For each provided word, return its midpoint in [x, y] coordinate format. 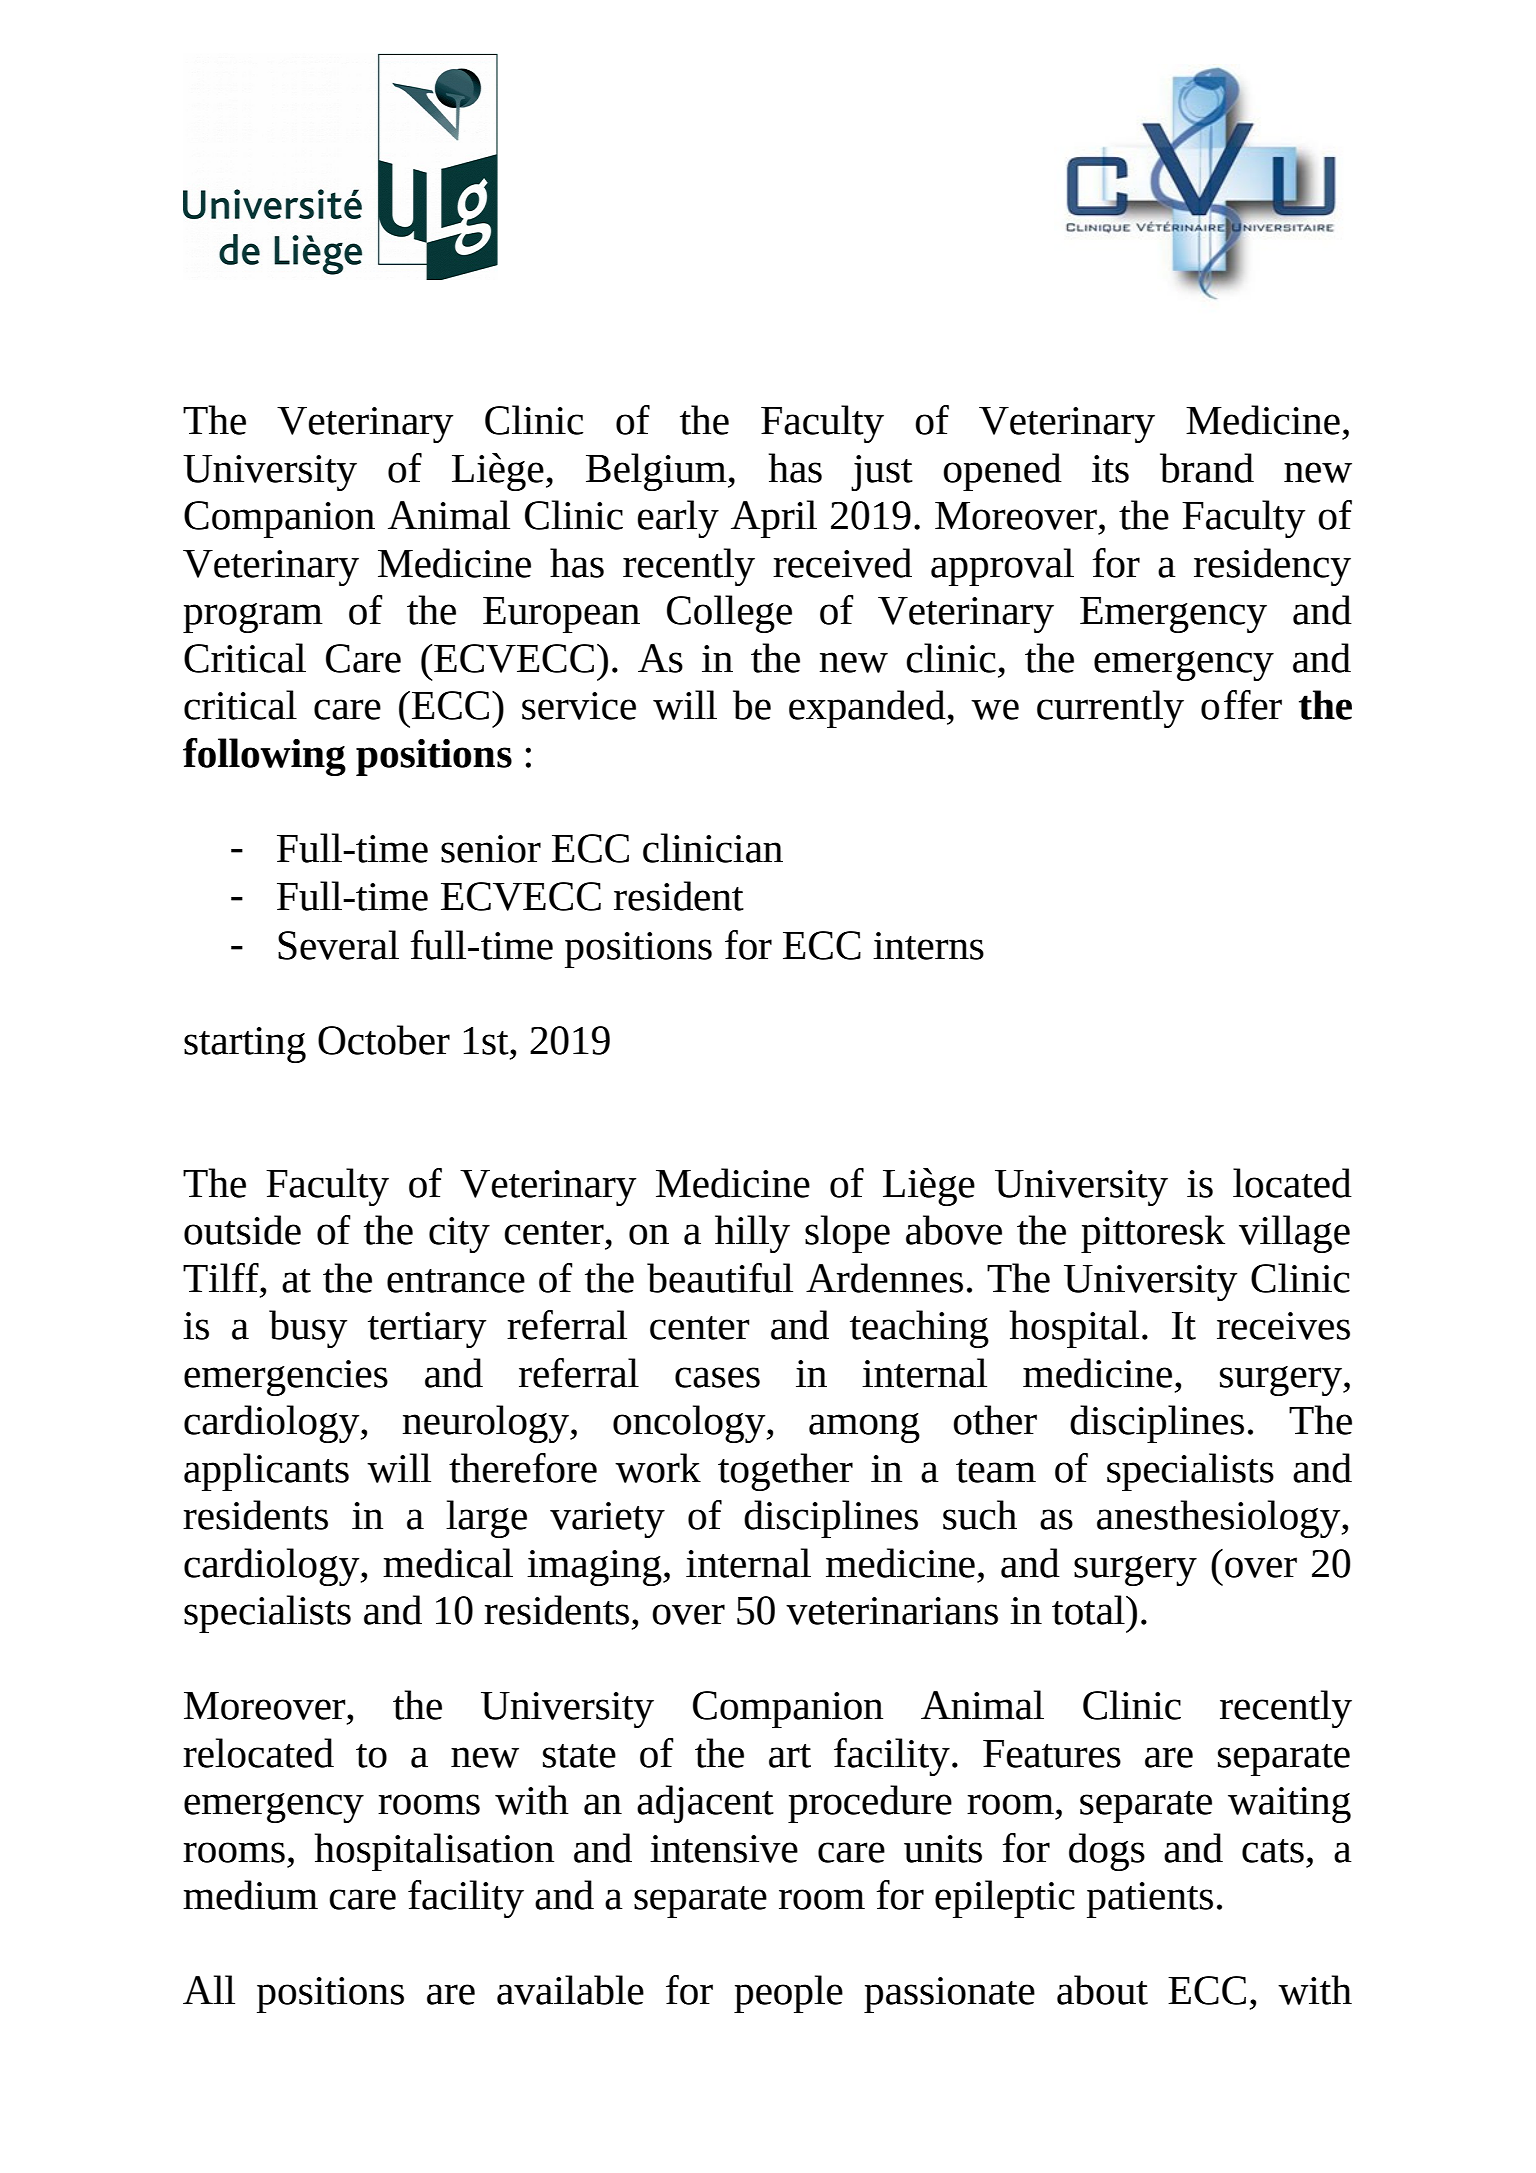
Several [338, 945]
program [253, 618]
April [774, 519]
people [788, 1994]
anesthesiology [1220, 1519]
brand [1207, 468]
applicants [266, 1472]
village [1294, 1234]
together [785, 1472]
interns [928, 946]
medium [250, 1895]
